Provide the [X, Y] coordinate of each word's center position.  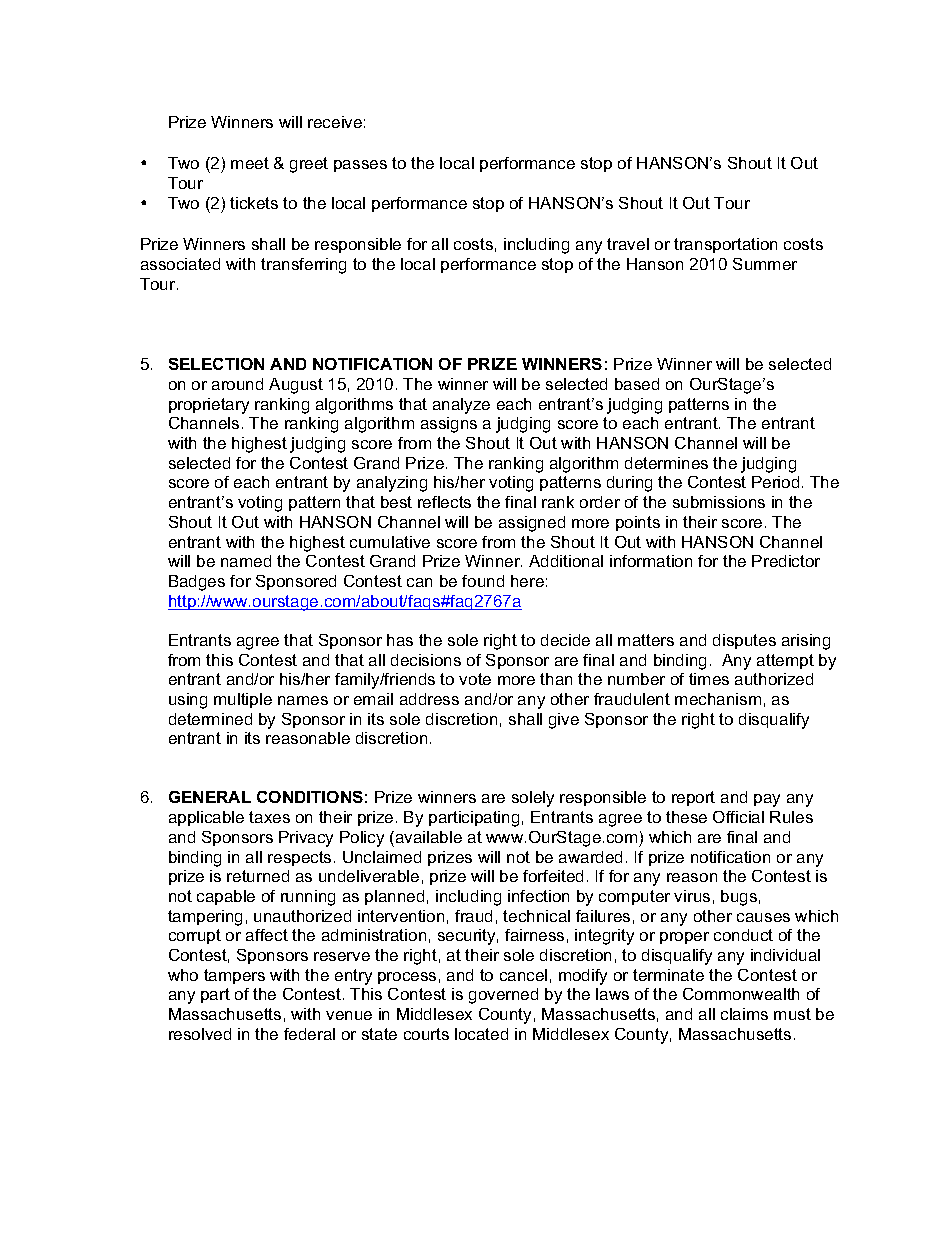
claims [744, 1014]
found [483, 581]
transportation [725, 245]
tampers [234, 976]
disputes [744, 641]
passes [360, 166]
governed [503, 996]
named [246, 561]
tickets [254, 203]
